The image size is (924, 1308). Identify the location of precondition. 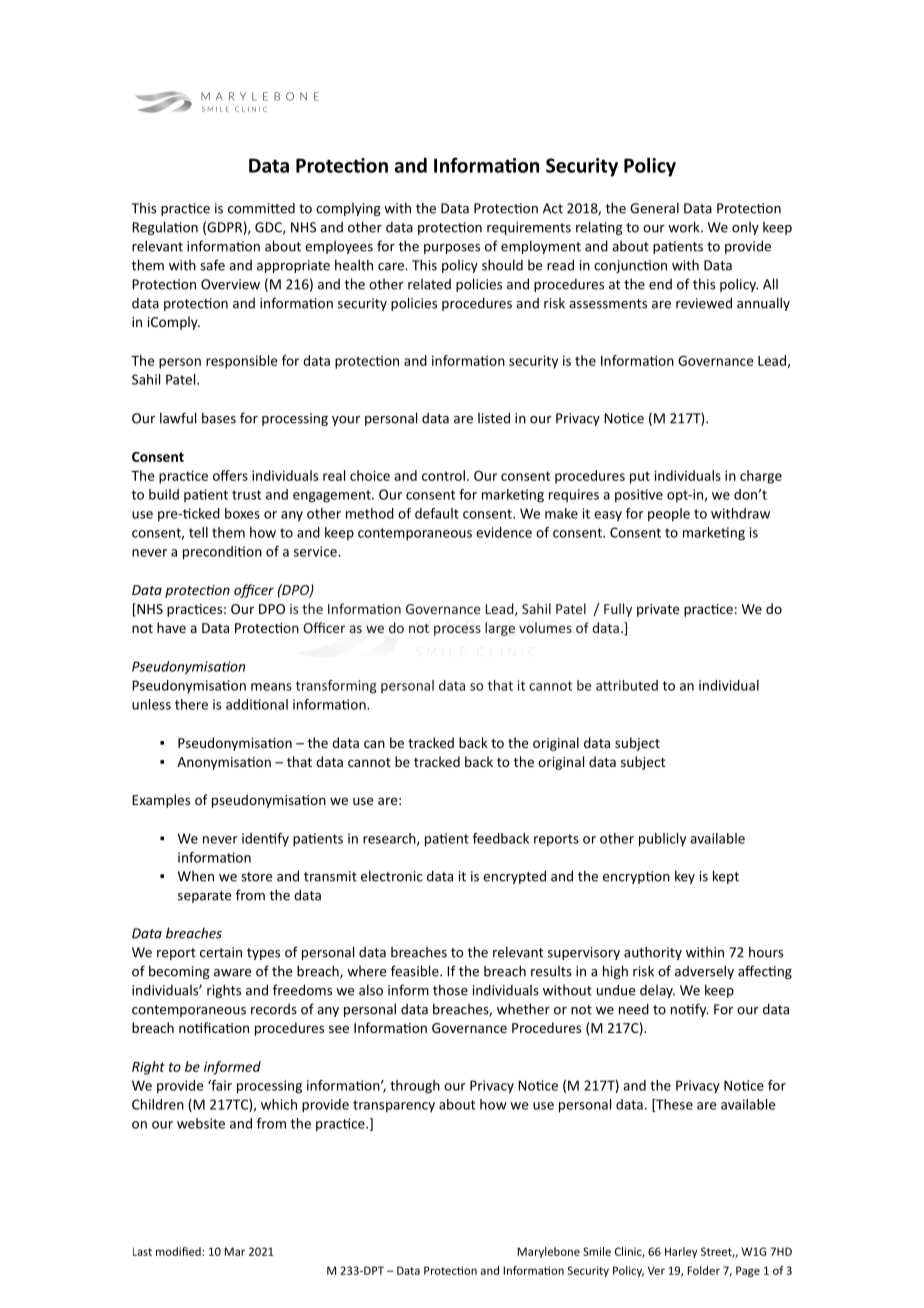
(222, 553).
